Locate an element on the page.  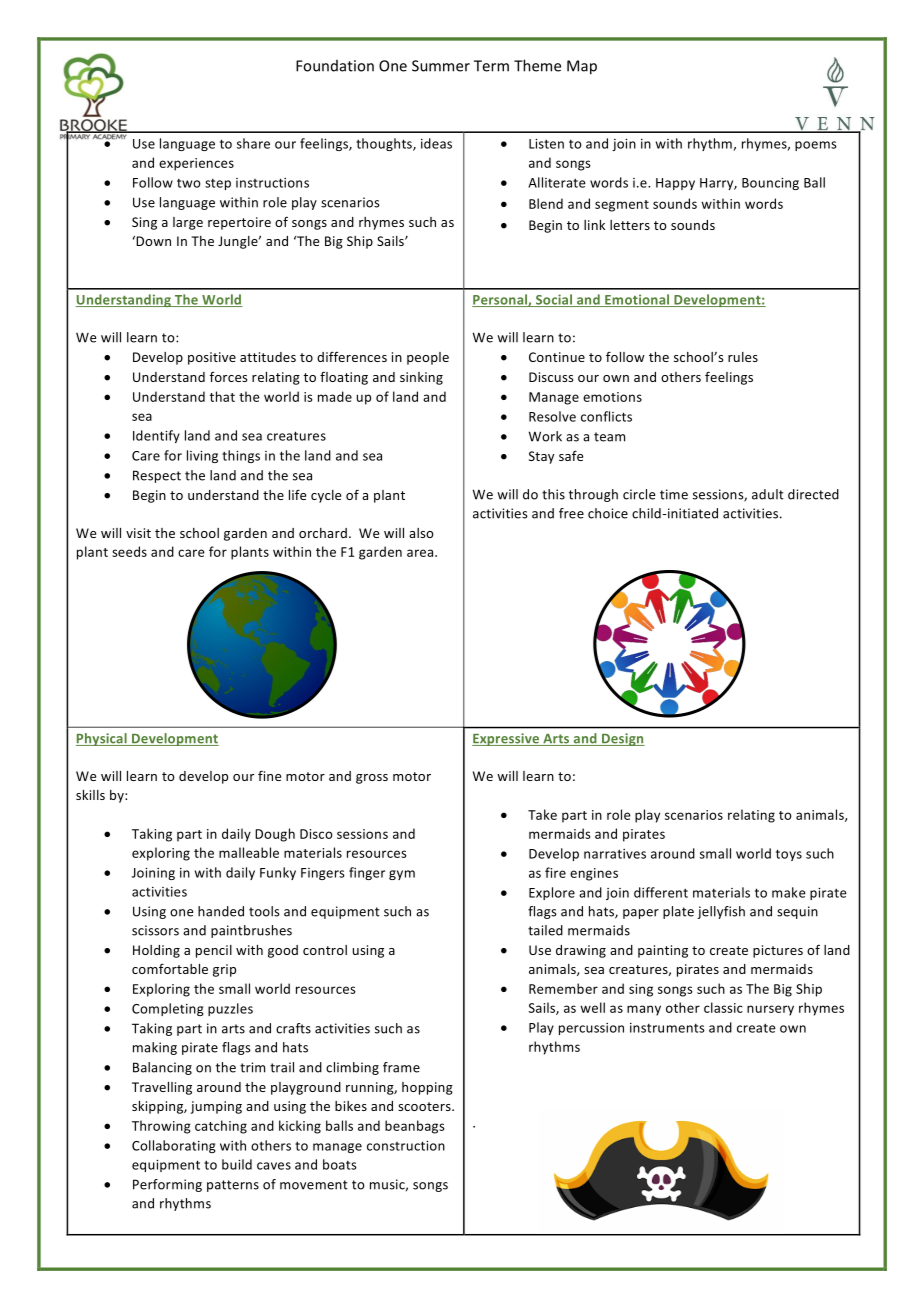
instruments is located at coordinates (667, 1028).
